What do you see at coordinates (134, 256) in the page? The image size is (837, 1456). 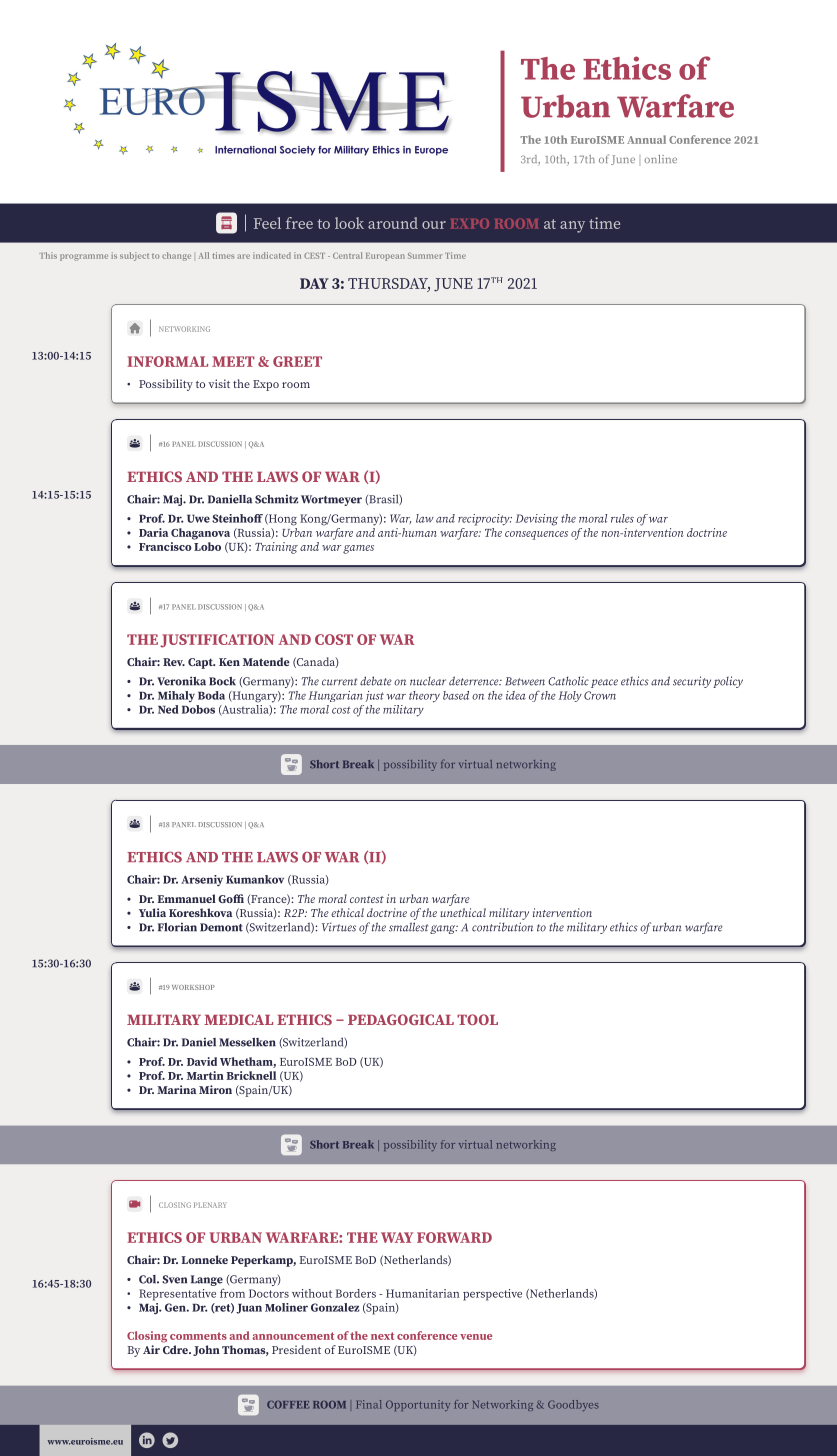 I see `subject` at bounding box center [134, 256].
